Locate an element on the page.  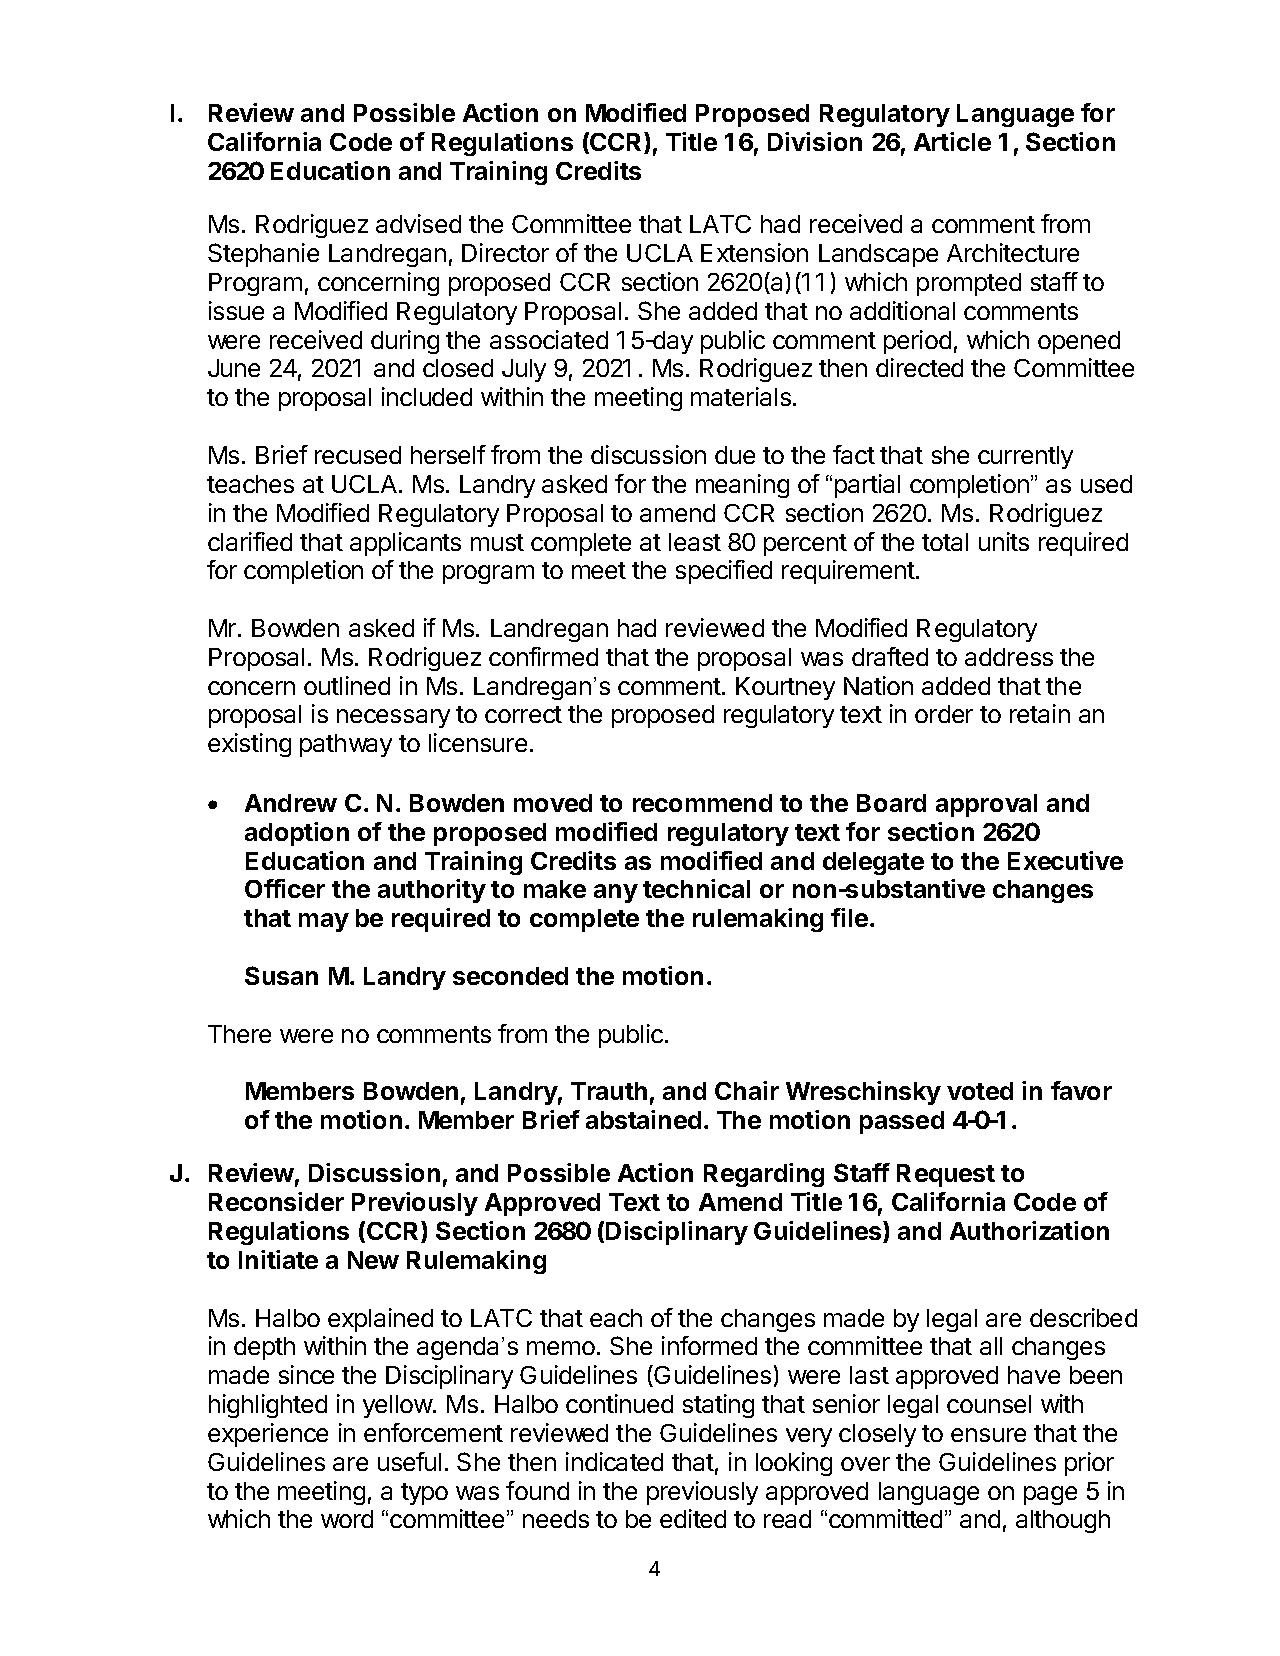
units is located at coordinates (1004, 541).
